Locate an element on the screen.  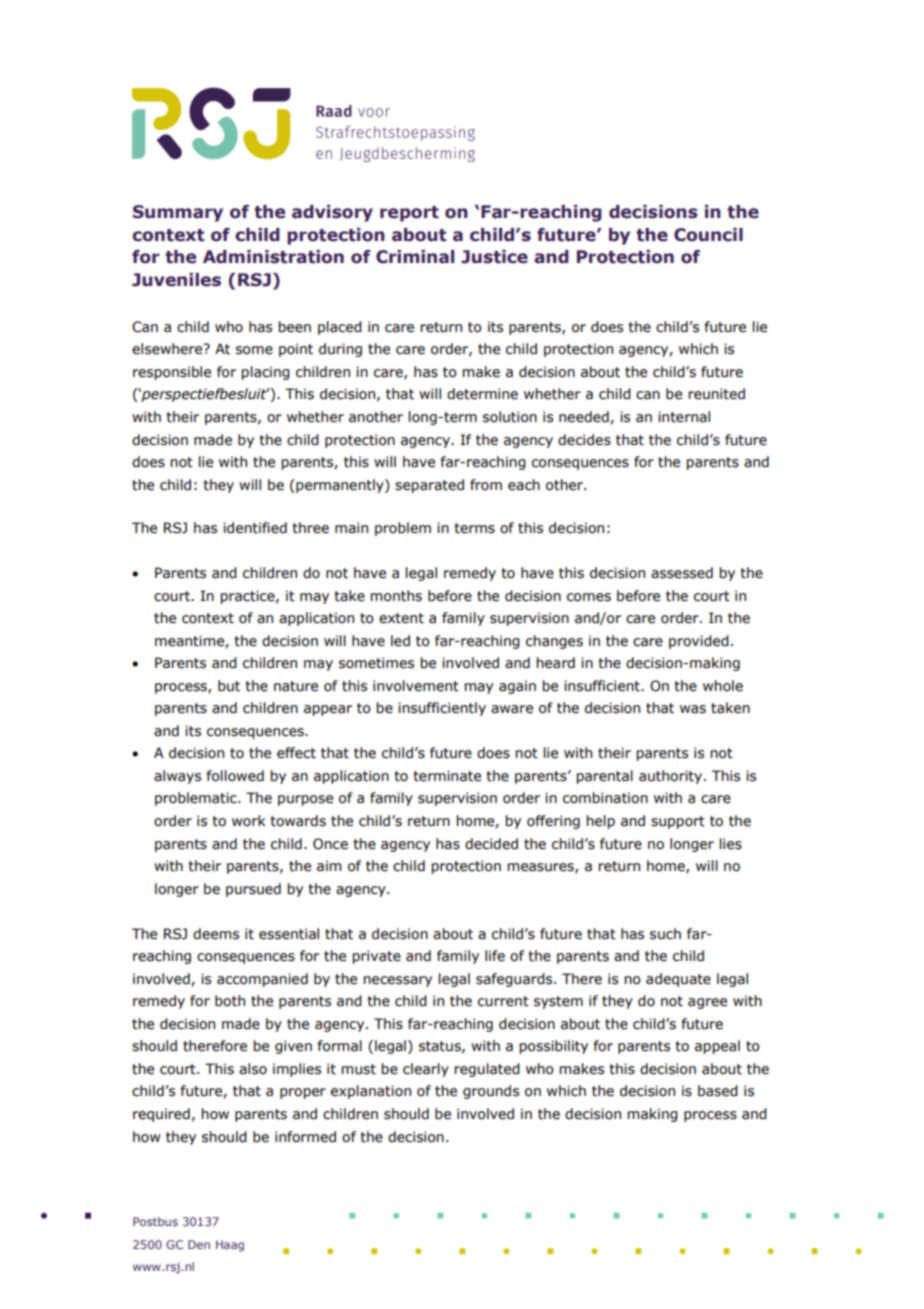
Council is located at coordinates (708, 235).
